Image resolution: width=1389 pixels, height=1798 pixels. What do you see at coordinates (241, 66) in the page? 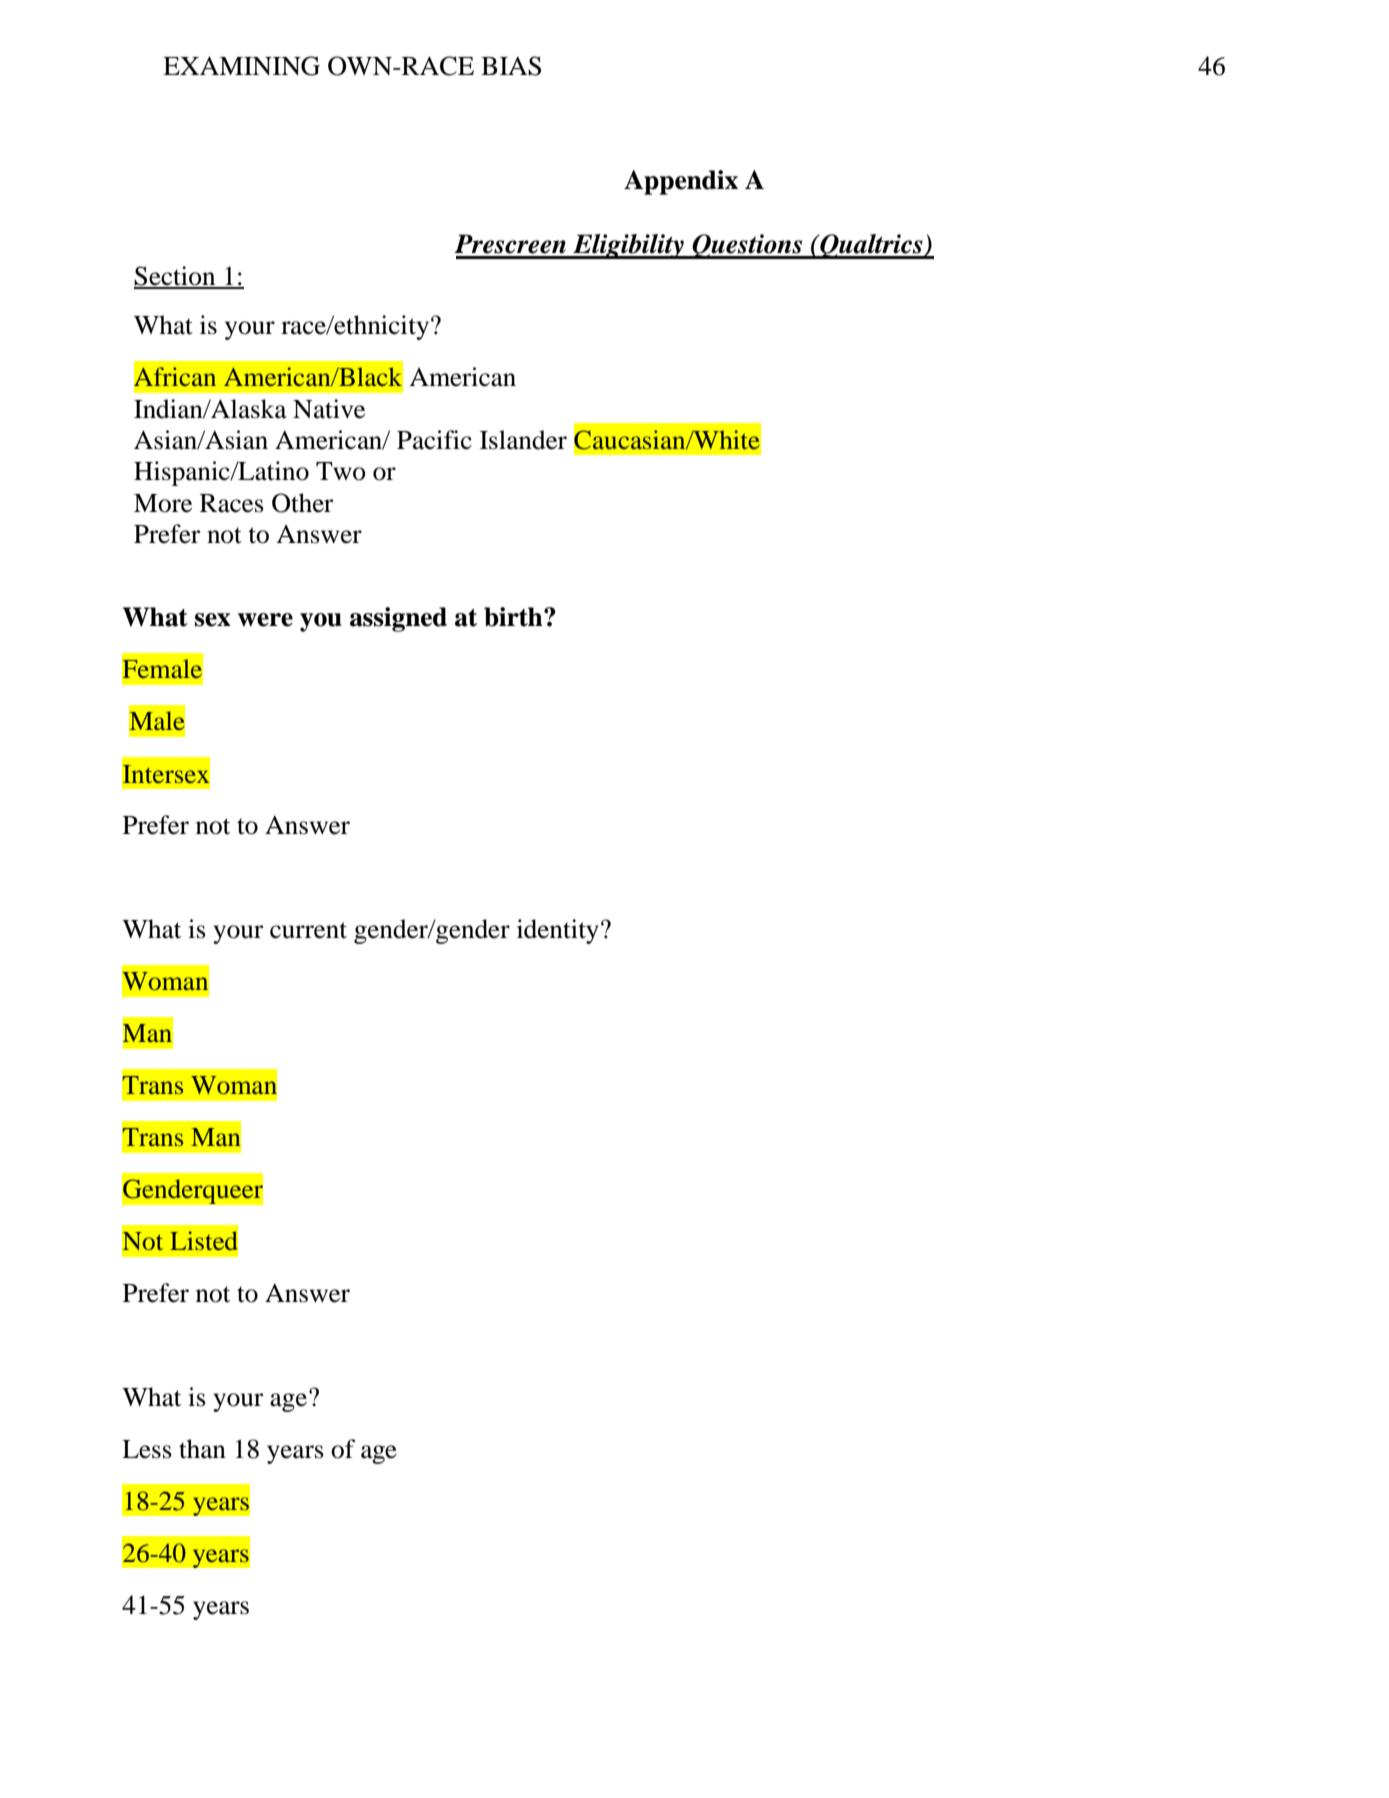
I see `EXAMINING` at bounding box center [241, 66].
